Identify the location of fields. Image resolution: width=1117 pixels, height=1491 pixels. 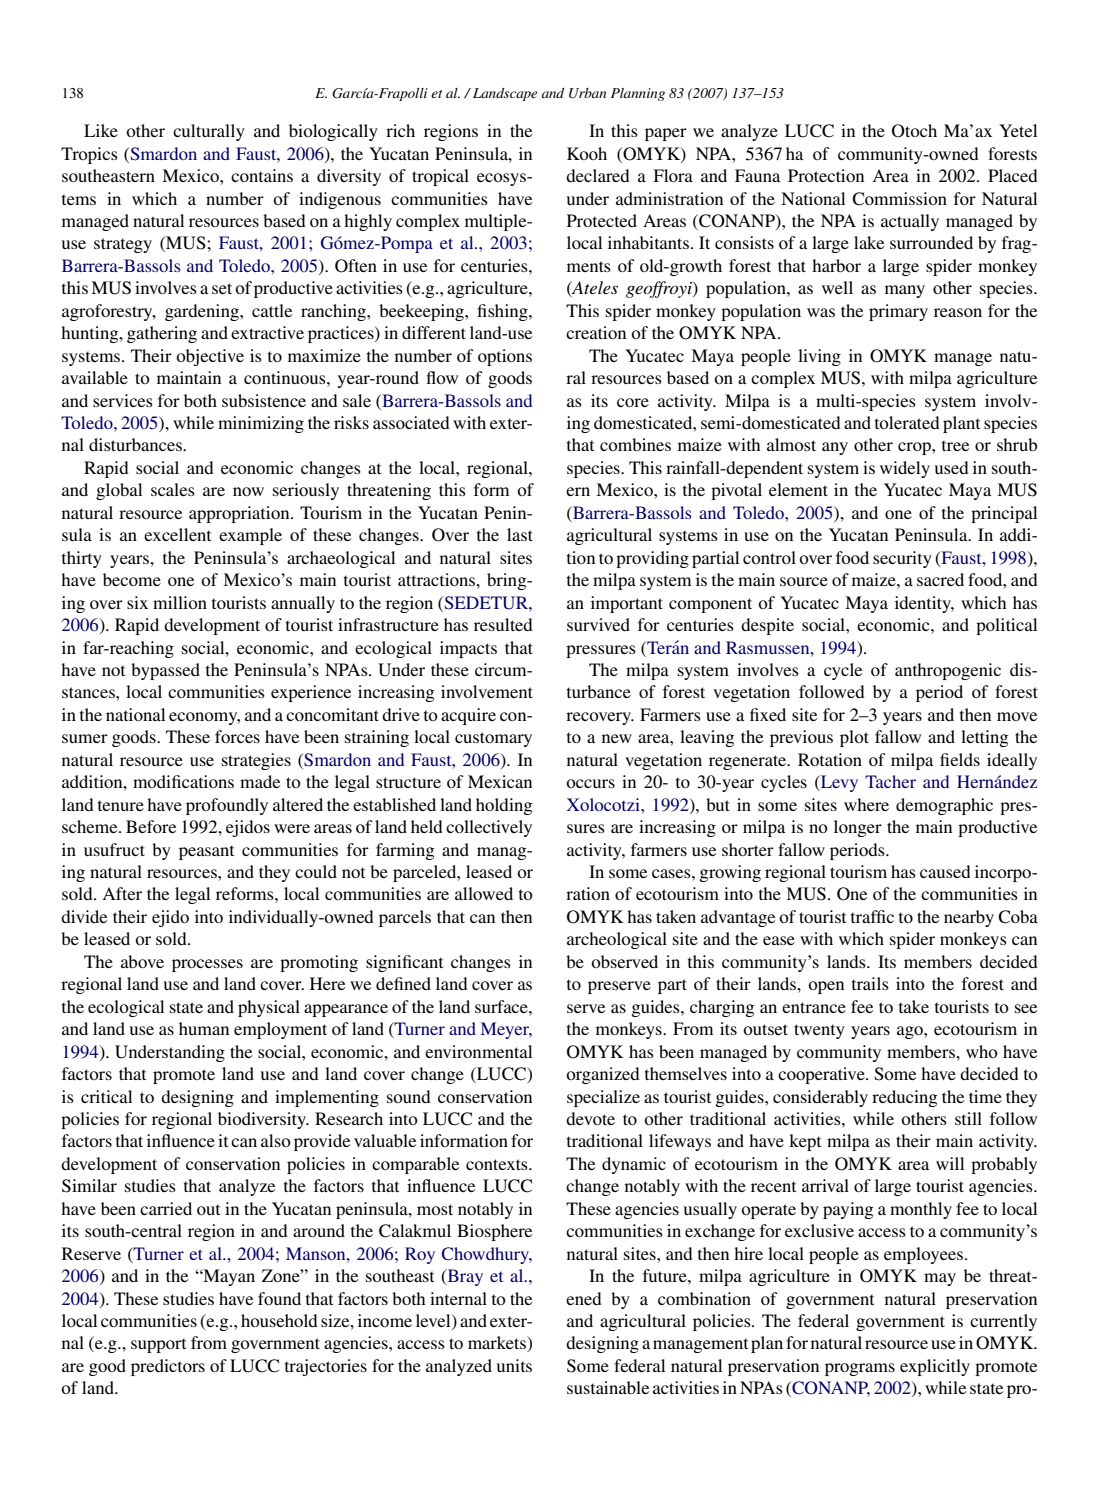
(960, 759).
